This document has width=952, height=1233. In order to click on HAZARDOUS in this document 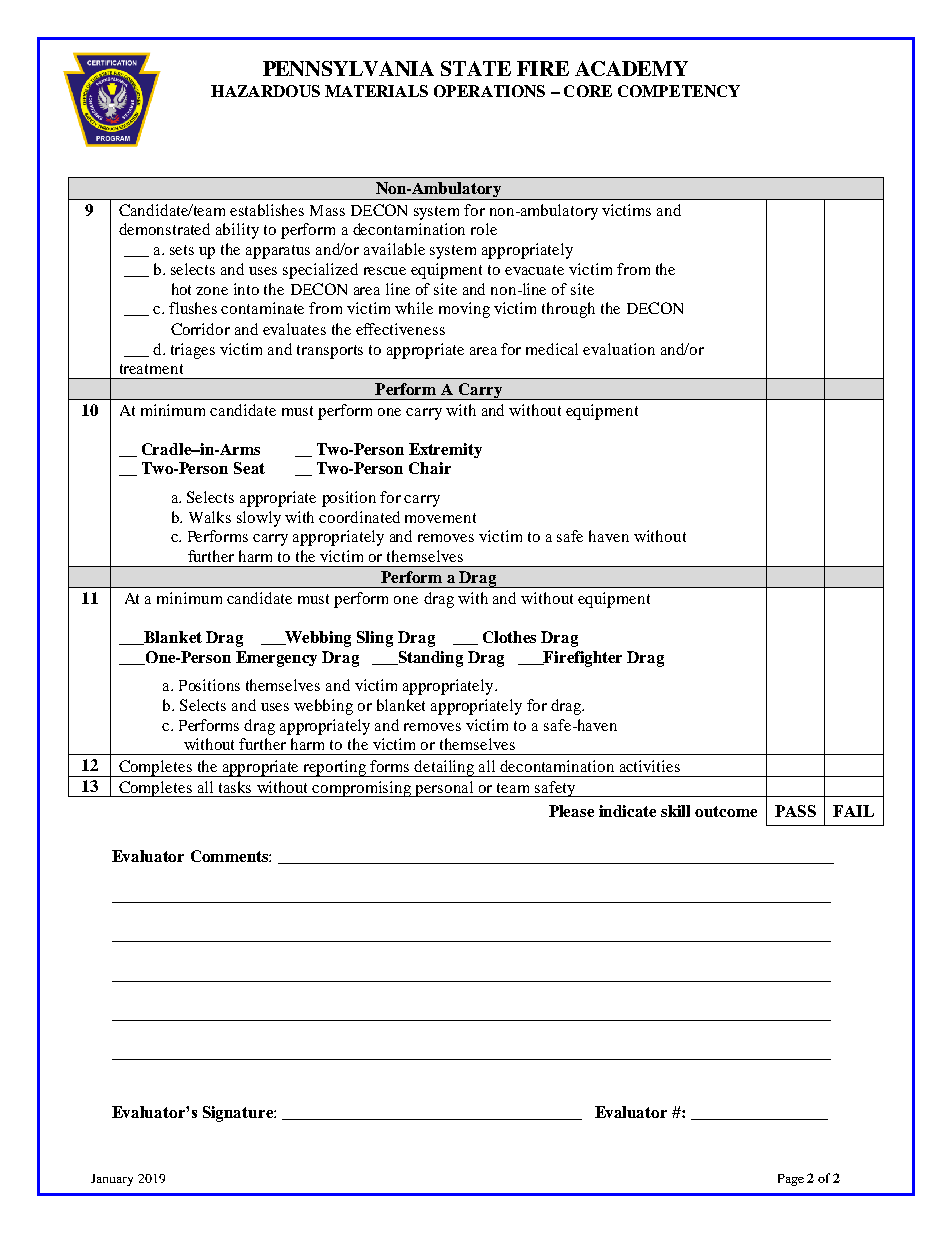, I will do `click(265, 91)`.
